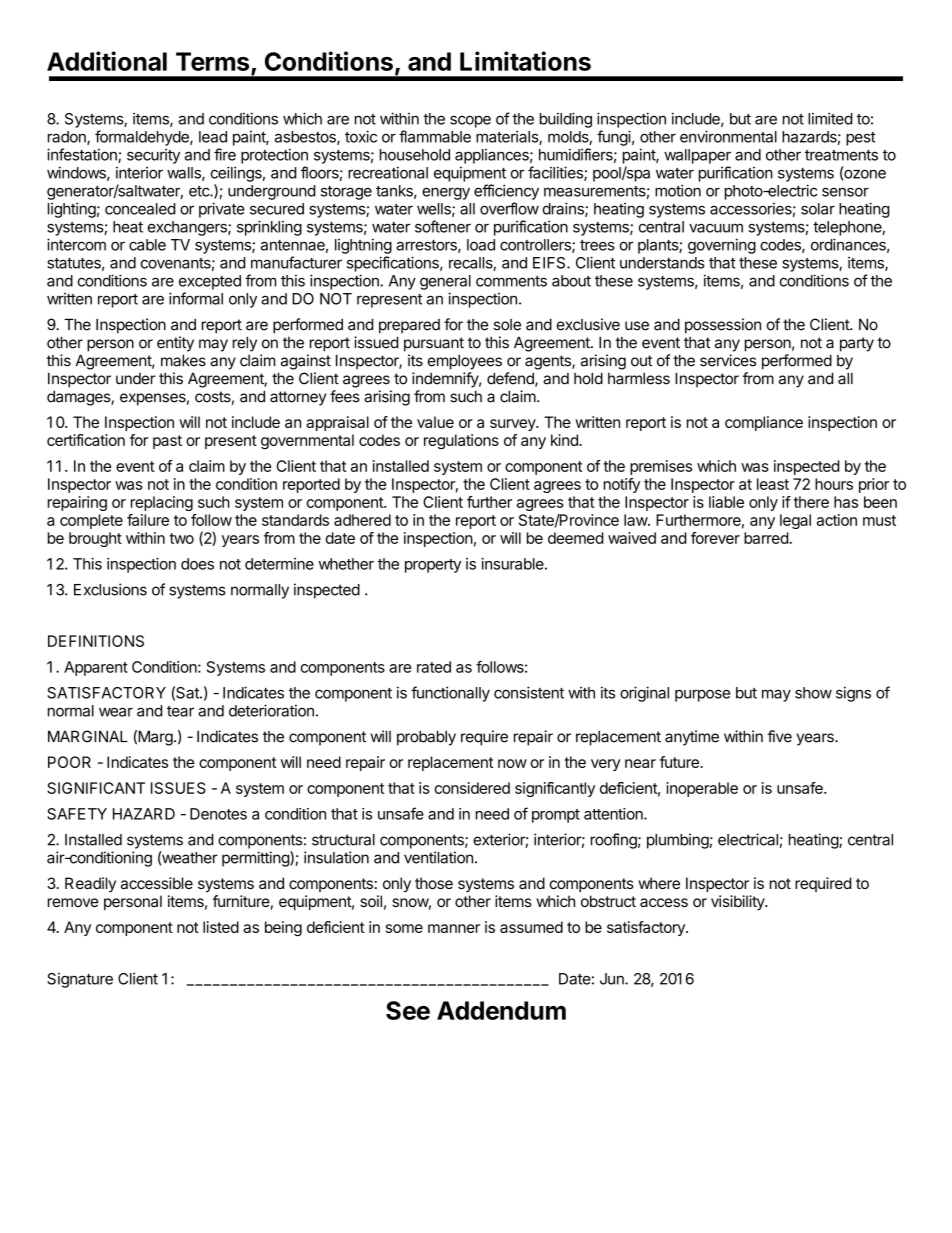 Image resolution: width=952 pixels, height=1233 pixels. Describe the element at coordinates (433, 566) in the page. I see `property` at that location.
